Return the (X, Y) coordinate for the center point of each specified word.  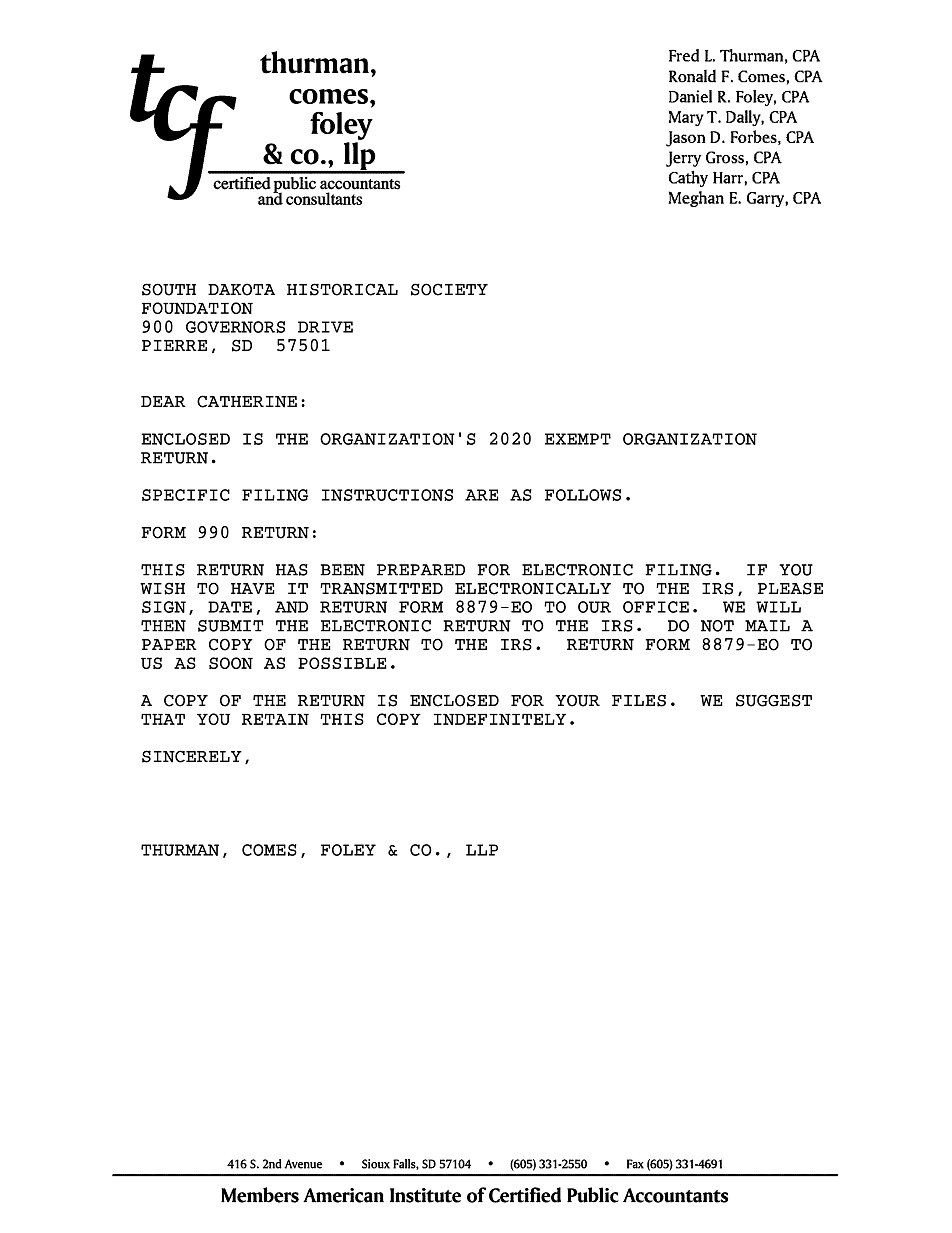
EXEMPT (578, 439)
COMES (269, 850)
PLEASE (790, 588)
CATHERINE (247, 401)
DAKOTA (241, 289)
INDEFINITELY (500, 719)
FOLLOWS (583, 495)
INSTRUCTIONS (387, 495)
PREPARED (421, 570)
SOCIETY (449, 289)
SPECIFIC (186, 495)
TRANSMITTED (381, 588)
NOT (717, 626)
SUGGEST (774, 700)
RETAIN (275, 719)
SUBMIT (231, 626)
